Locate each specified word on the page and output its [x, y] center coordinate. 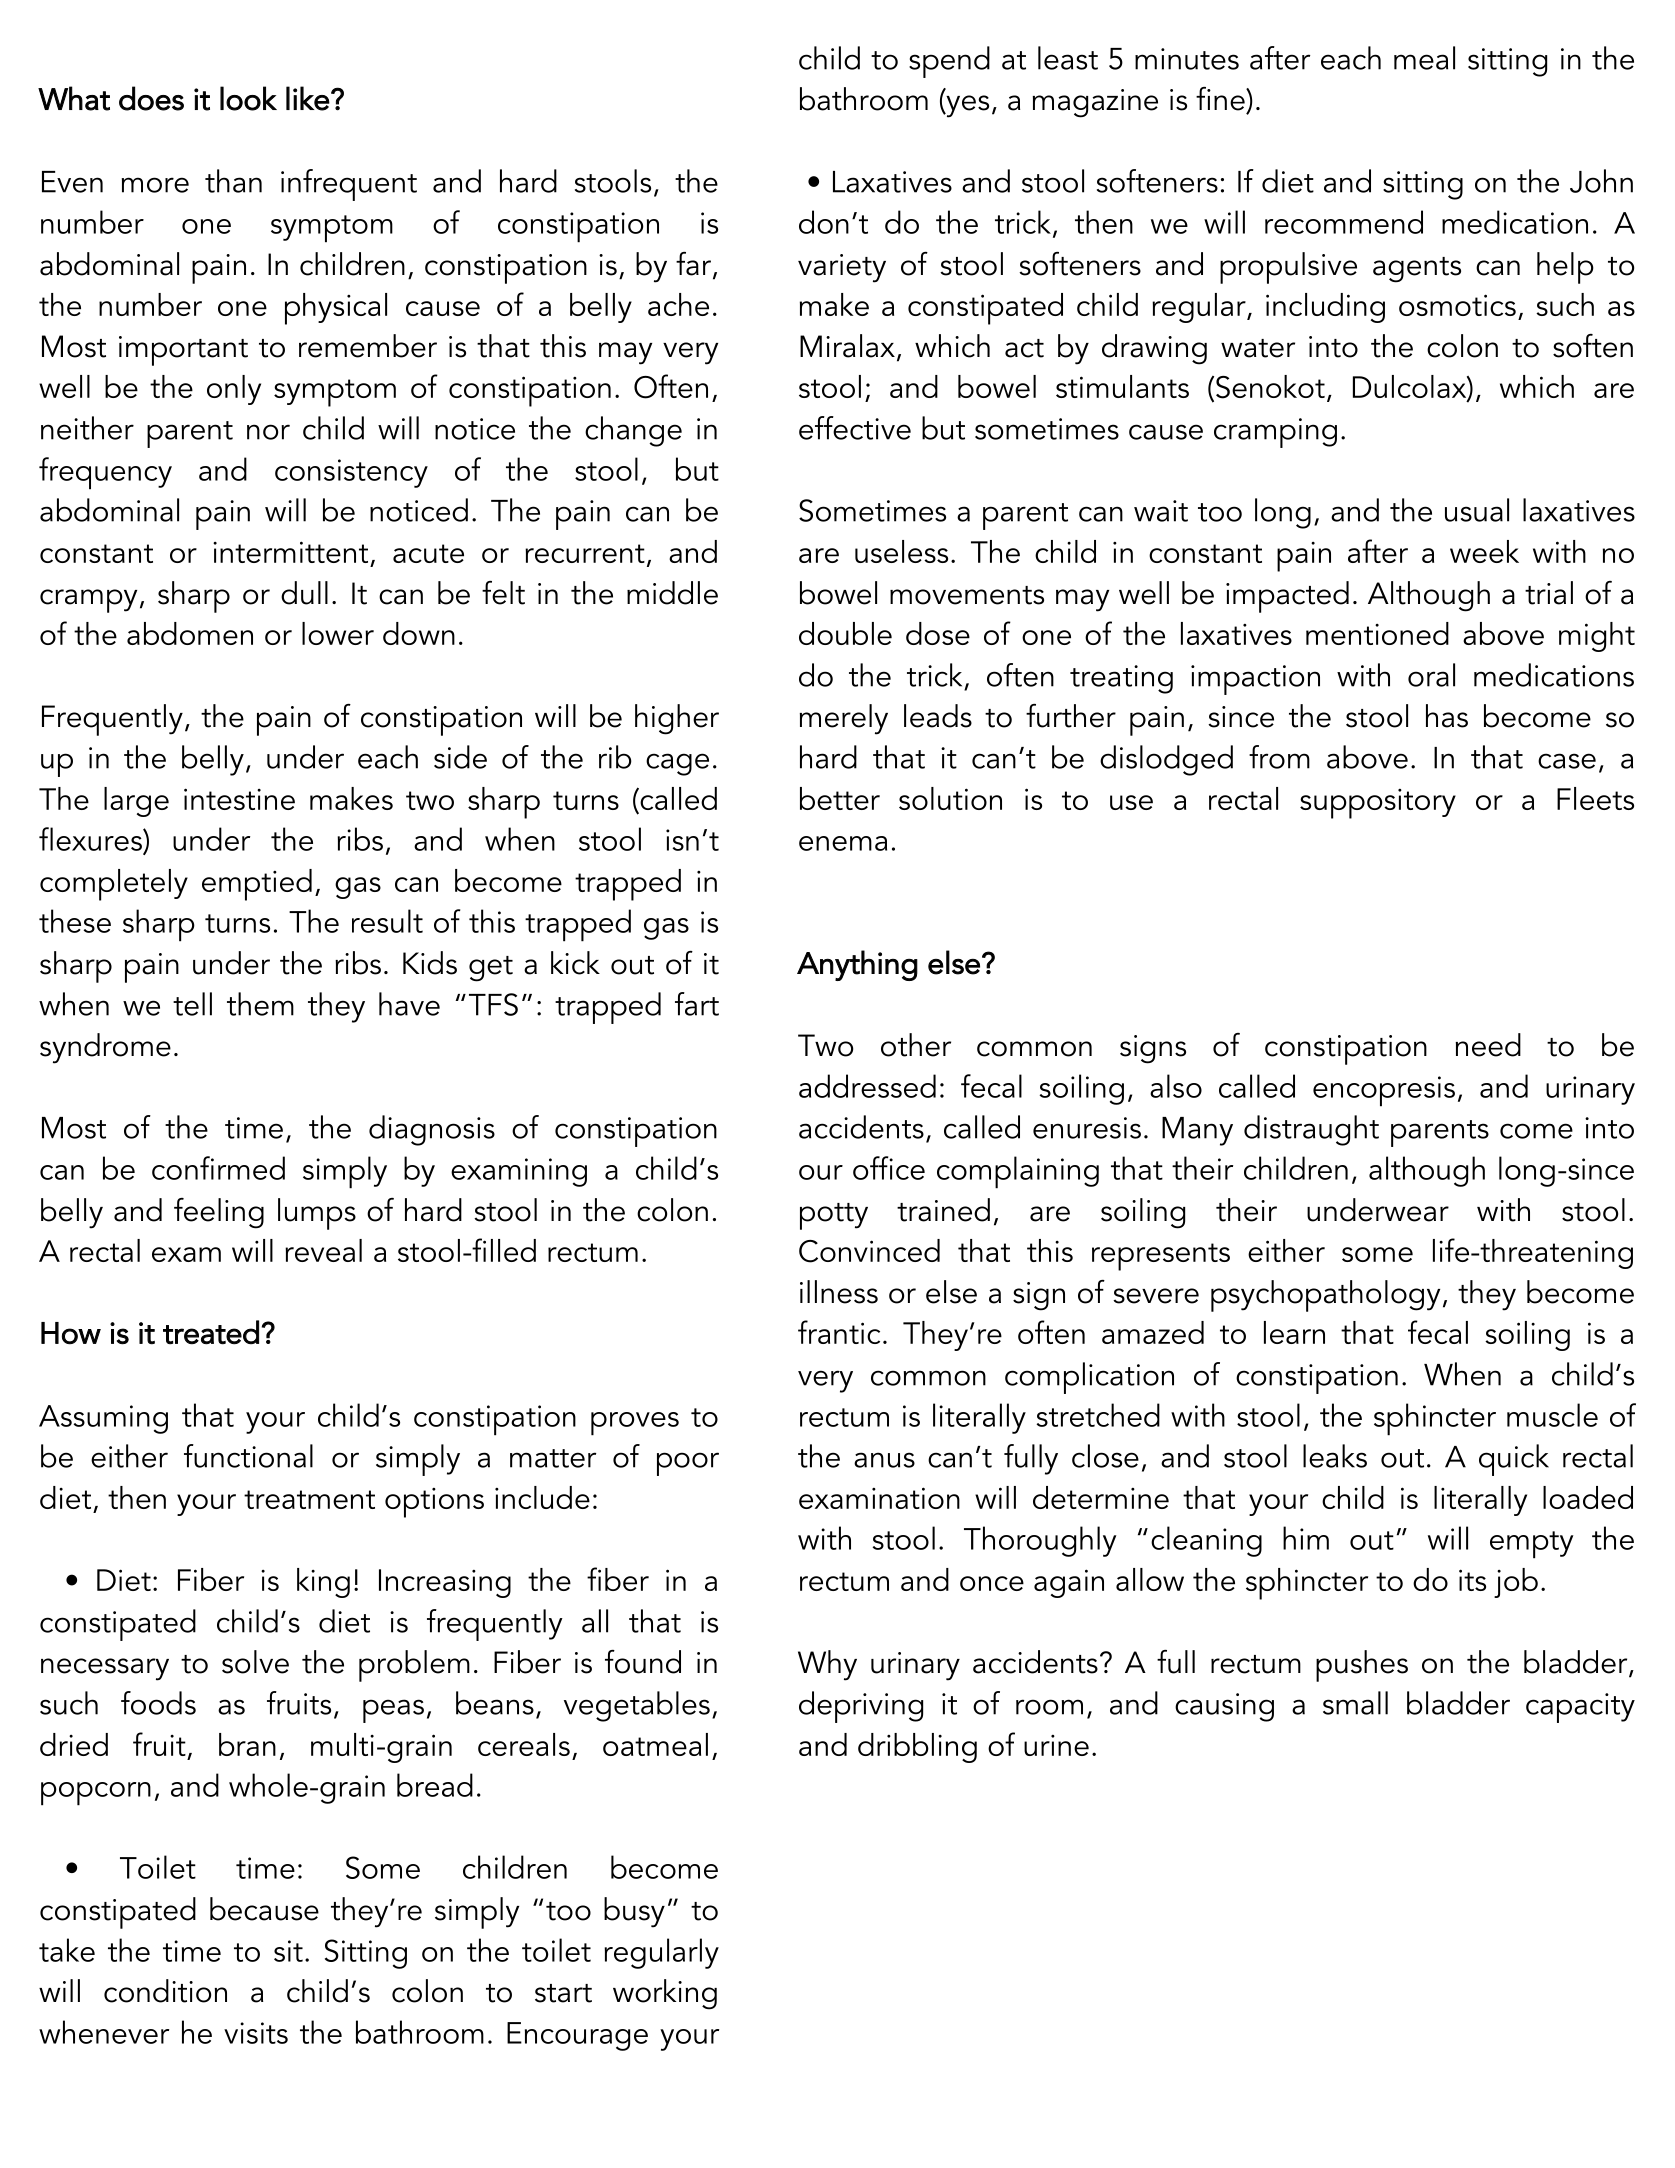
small [1355, 1703]
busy [634, 1912]
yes [966, 106]
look [248, 98]
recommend [1344, 222]
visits [256, 2033]
